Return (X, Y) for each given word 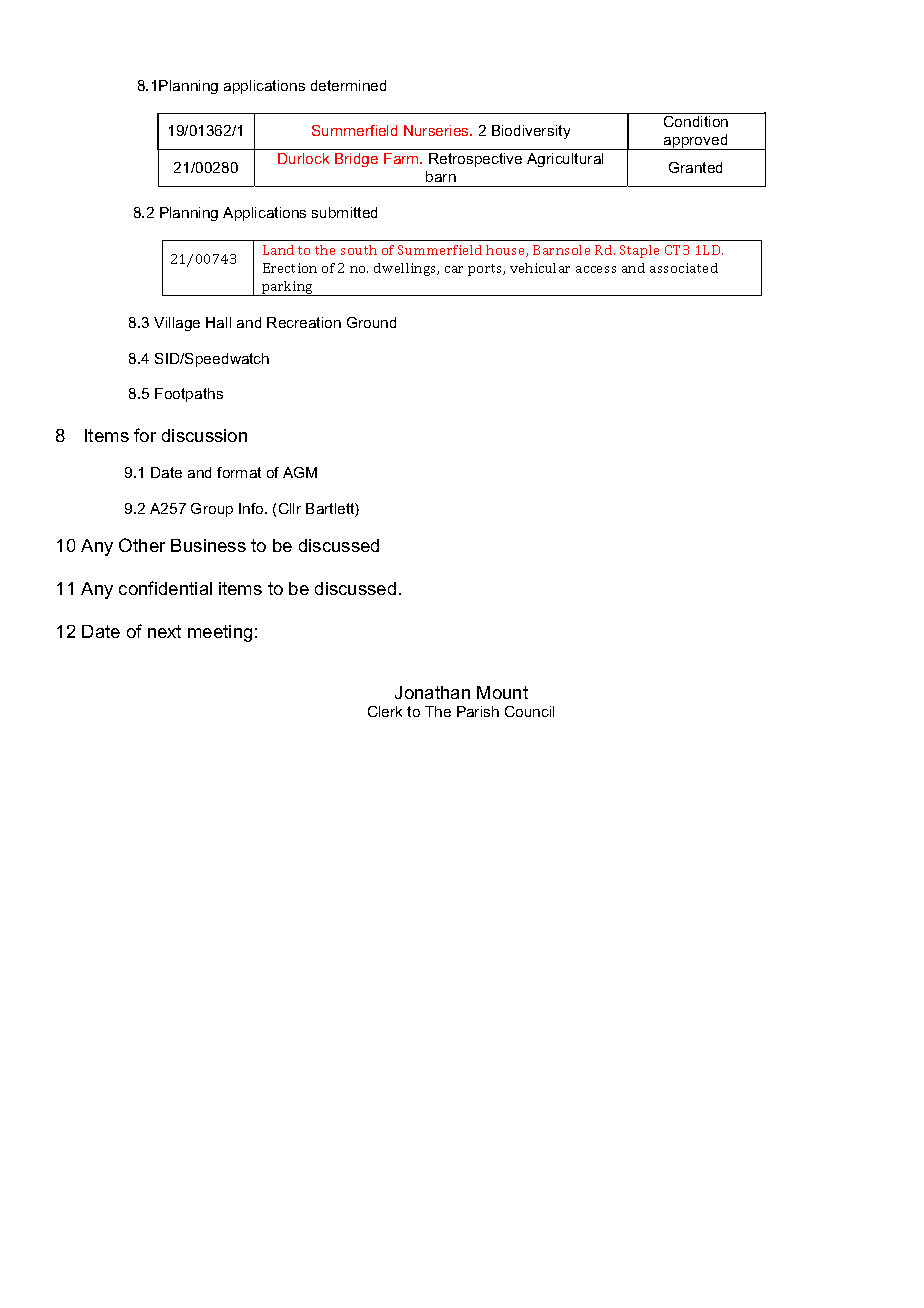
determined (348, 85)
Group (212, 510)
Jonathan (432, 692)
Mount (502, 692)
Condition (696, 121)
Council (529, 711)
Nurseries (437, 130)
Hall (218, 322)
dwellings (406, 269)
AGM (300, 472)
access (596, 269)
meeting (220, 633)
